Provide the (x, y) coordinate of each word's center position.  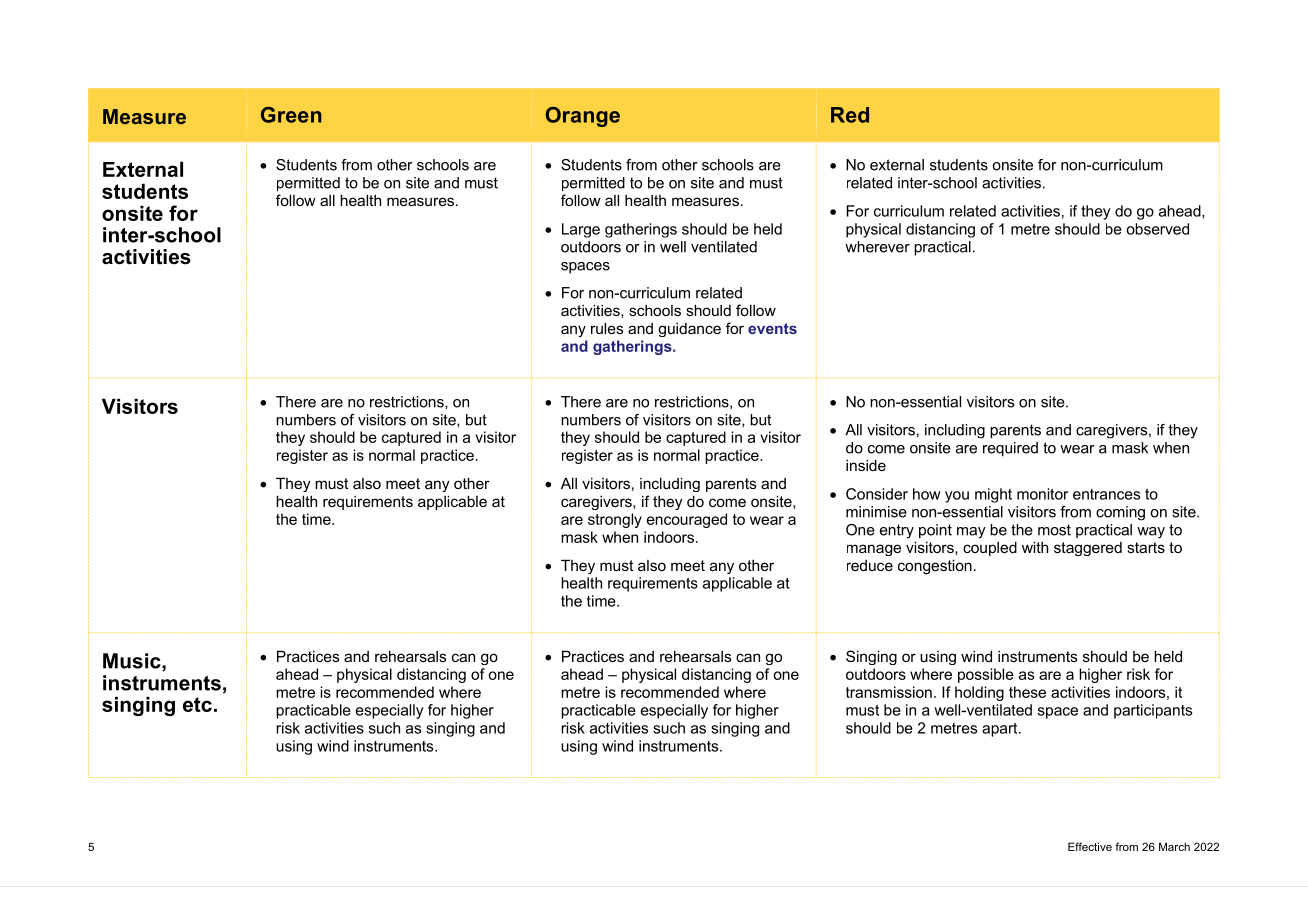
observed (1157, 229)
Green (291, 115)
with (1035, 547)
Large (581, 230)
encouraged (687, 520)
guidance (689, 330)
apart (1001, 730)
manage (874, 550)
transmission (889, 692)
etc (197, 704)
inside (866, 465)
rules (607, 328)
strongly (615, 520)
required (1010, 449)
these (1027, 692)
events (772, 328)
